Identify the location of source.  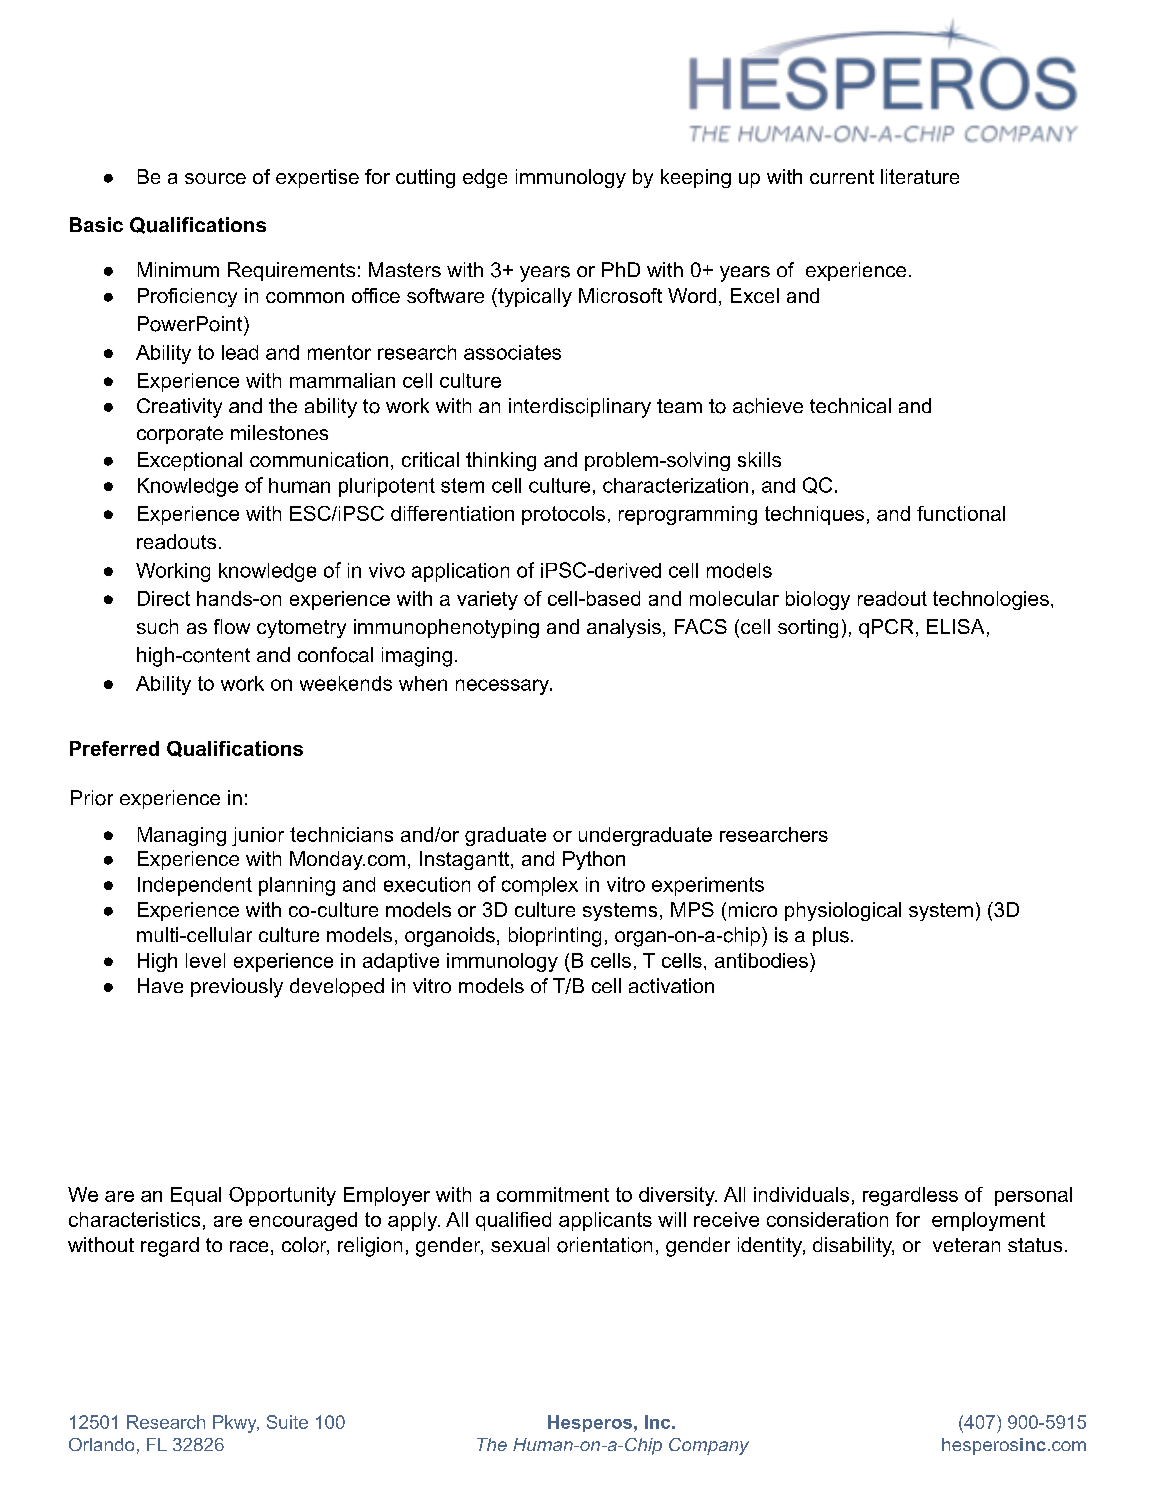
(215, 178).
